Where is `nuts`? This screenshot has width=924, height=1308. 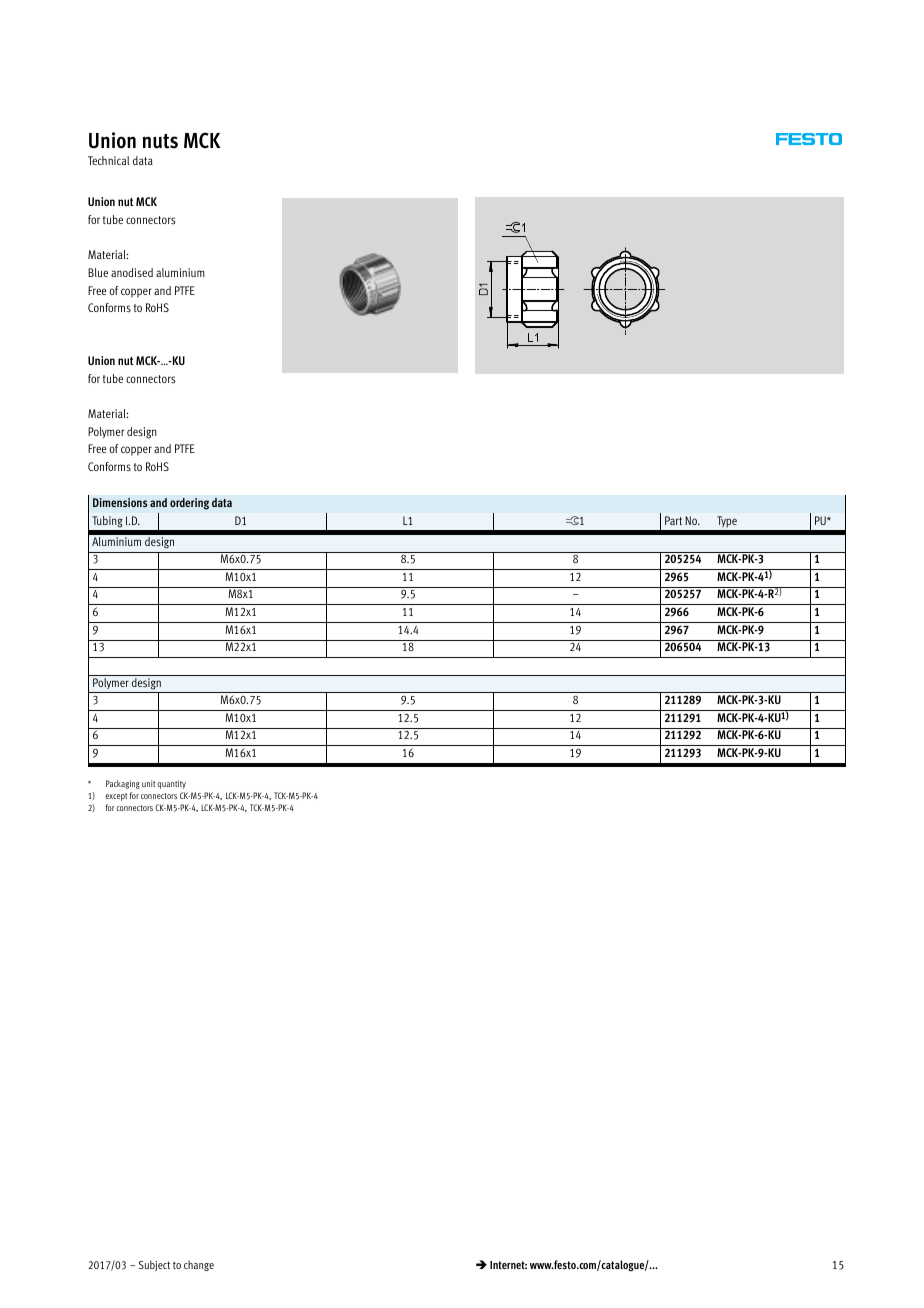 nuts is located at coordinates (160, 141).
